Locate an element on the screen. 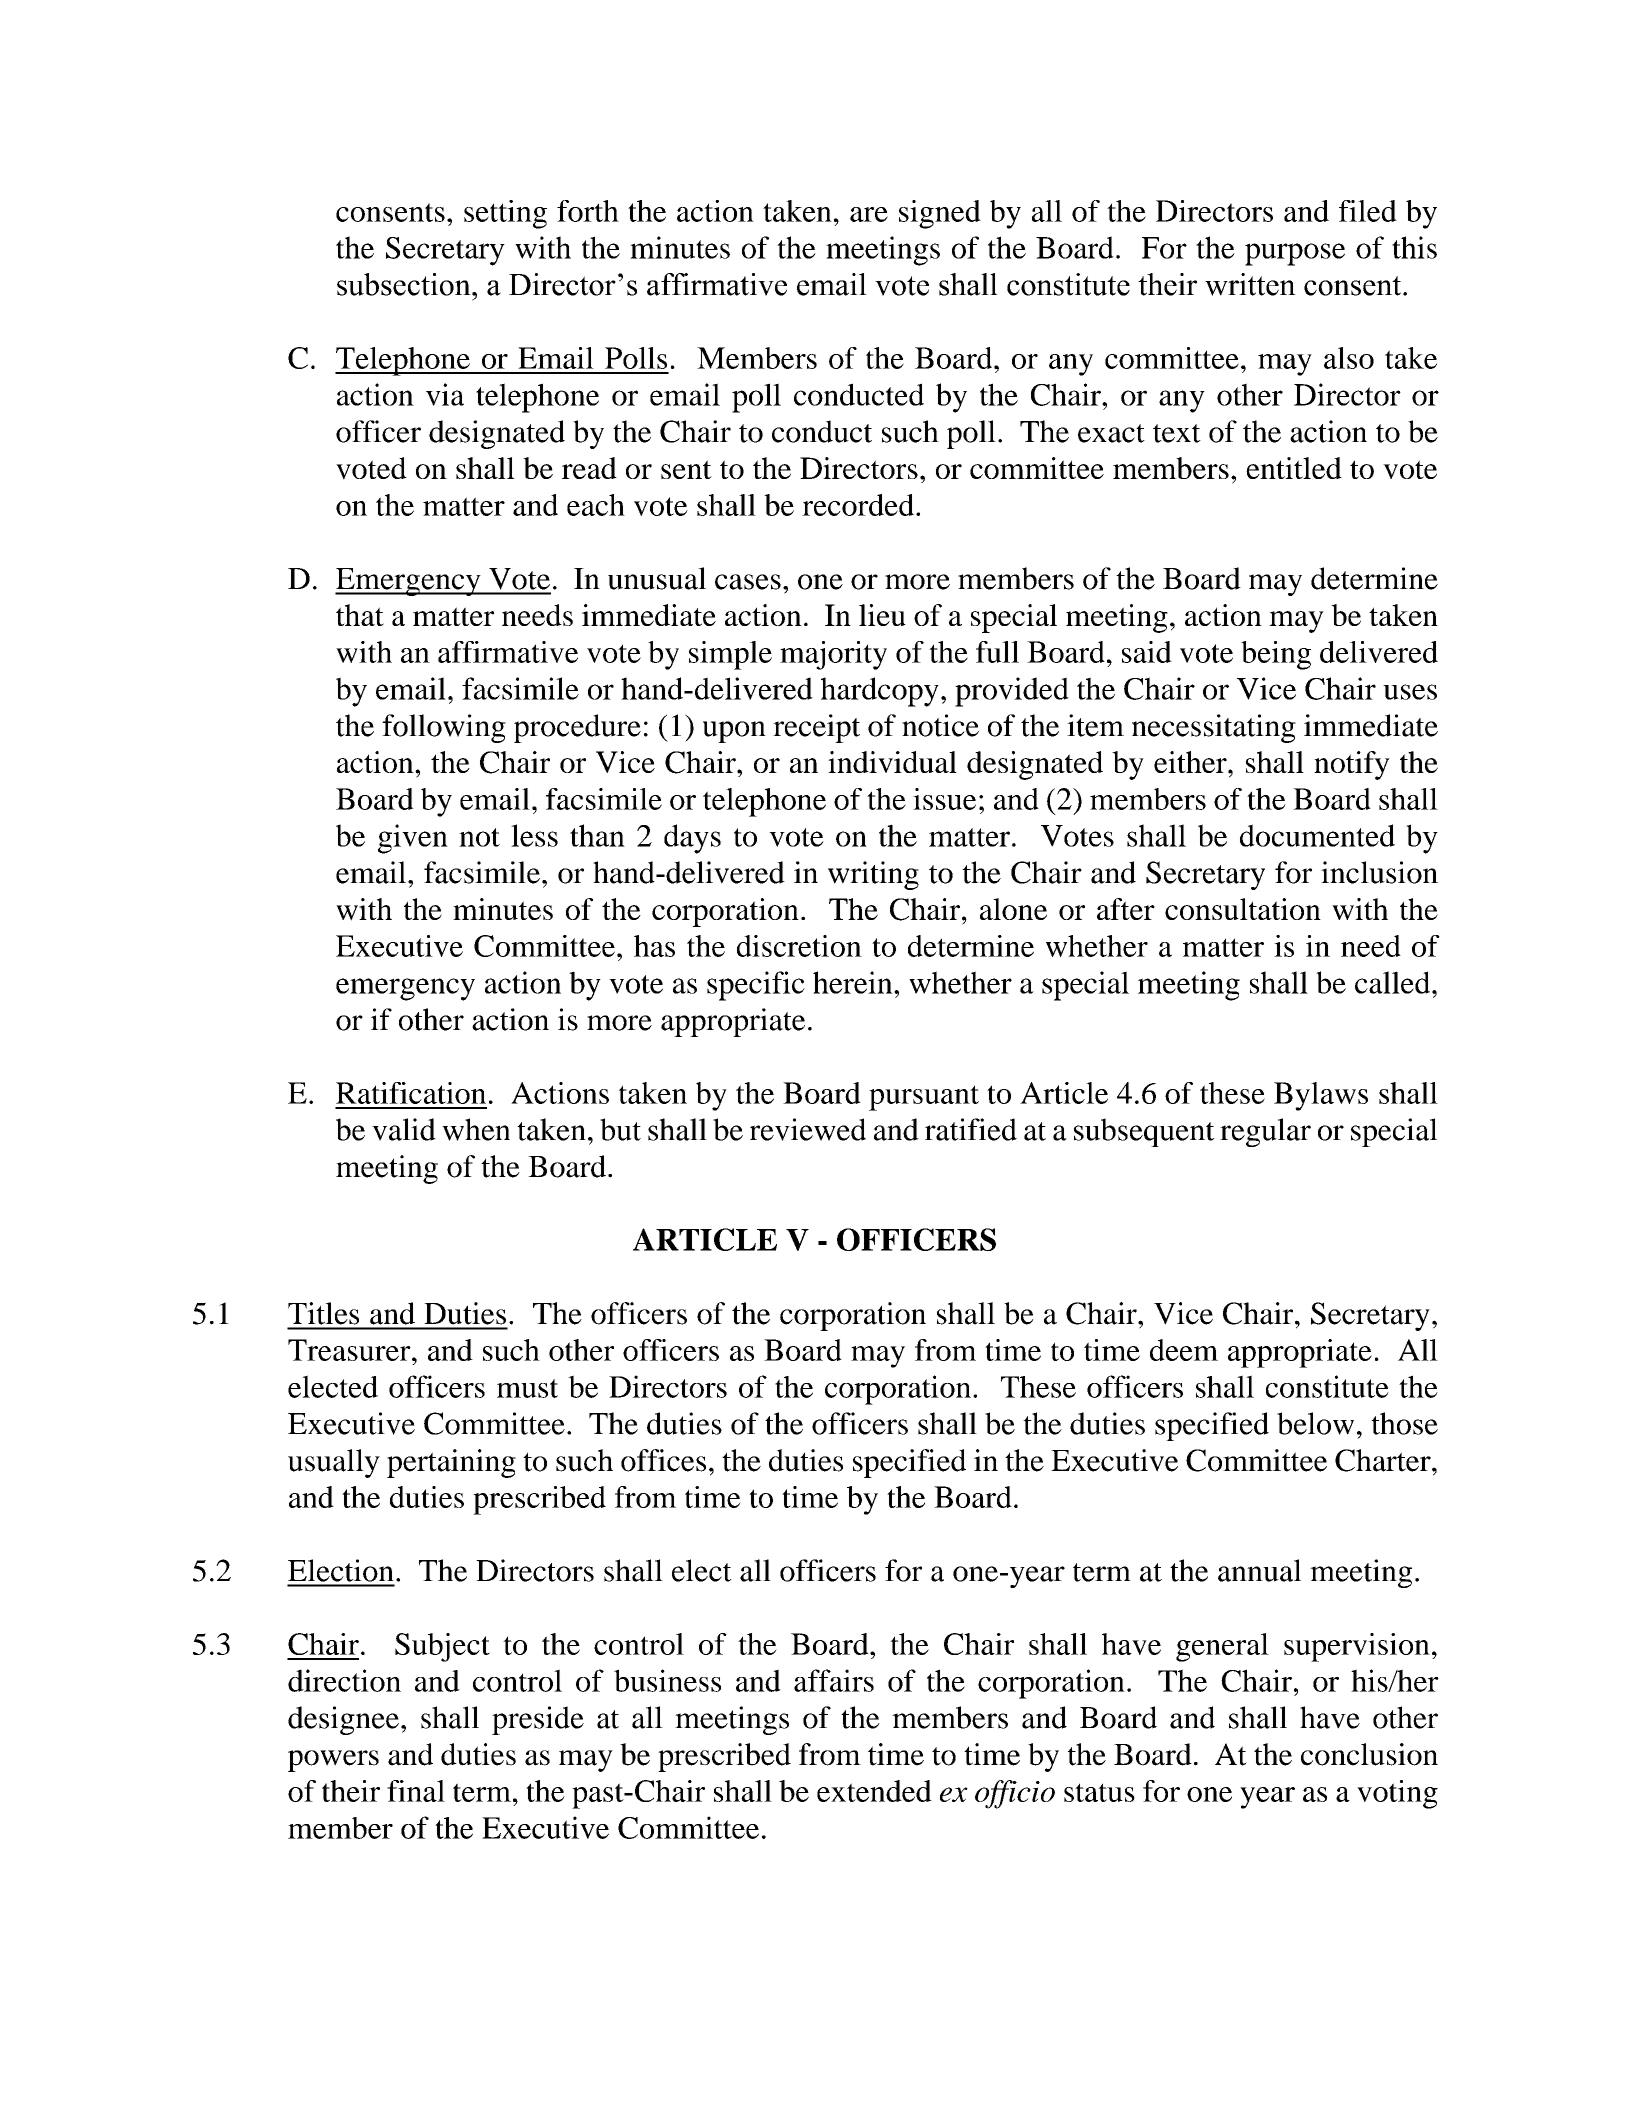 The image size is (1630, 2109). herein is located at coordinates (854, 982).
